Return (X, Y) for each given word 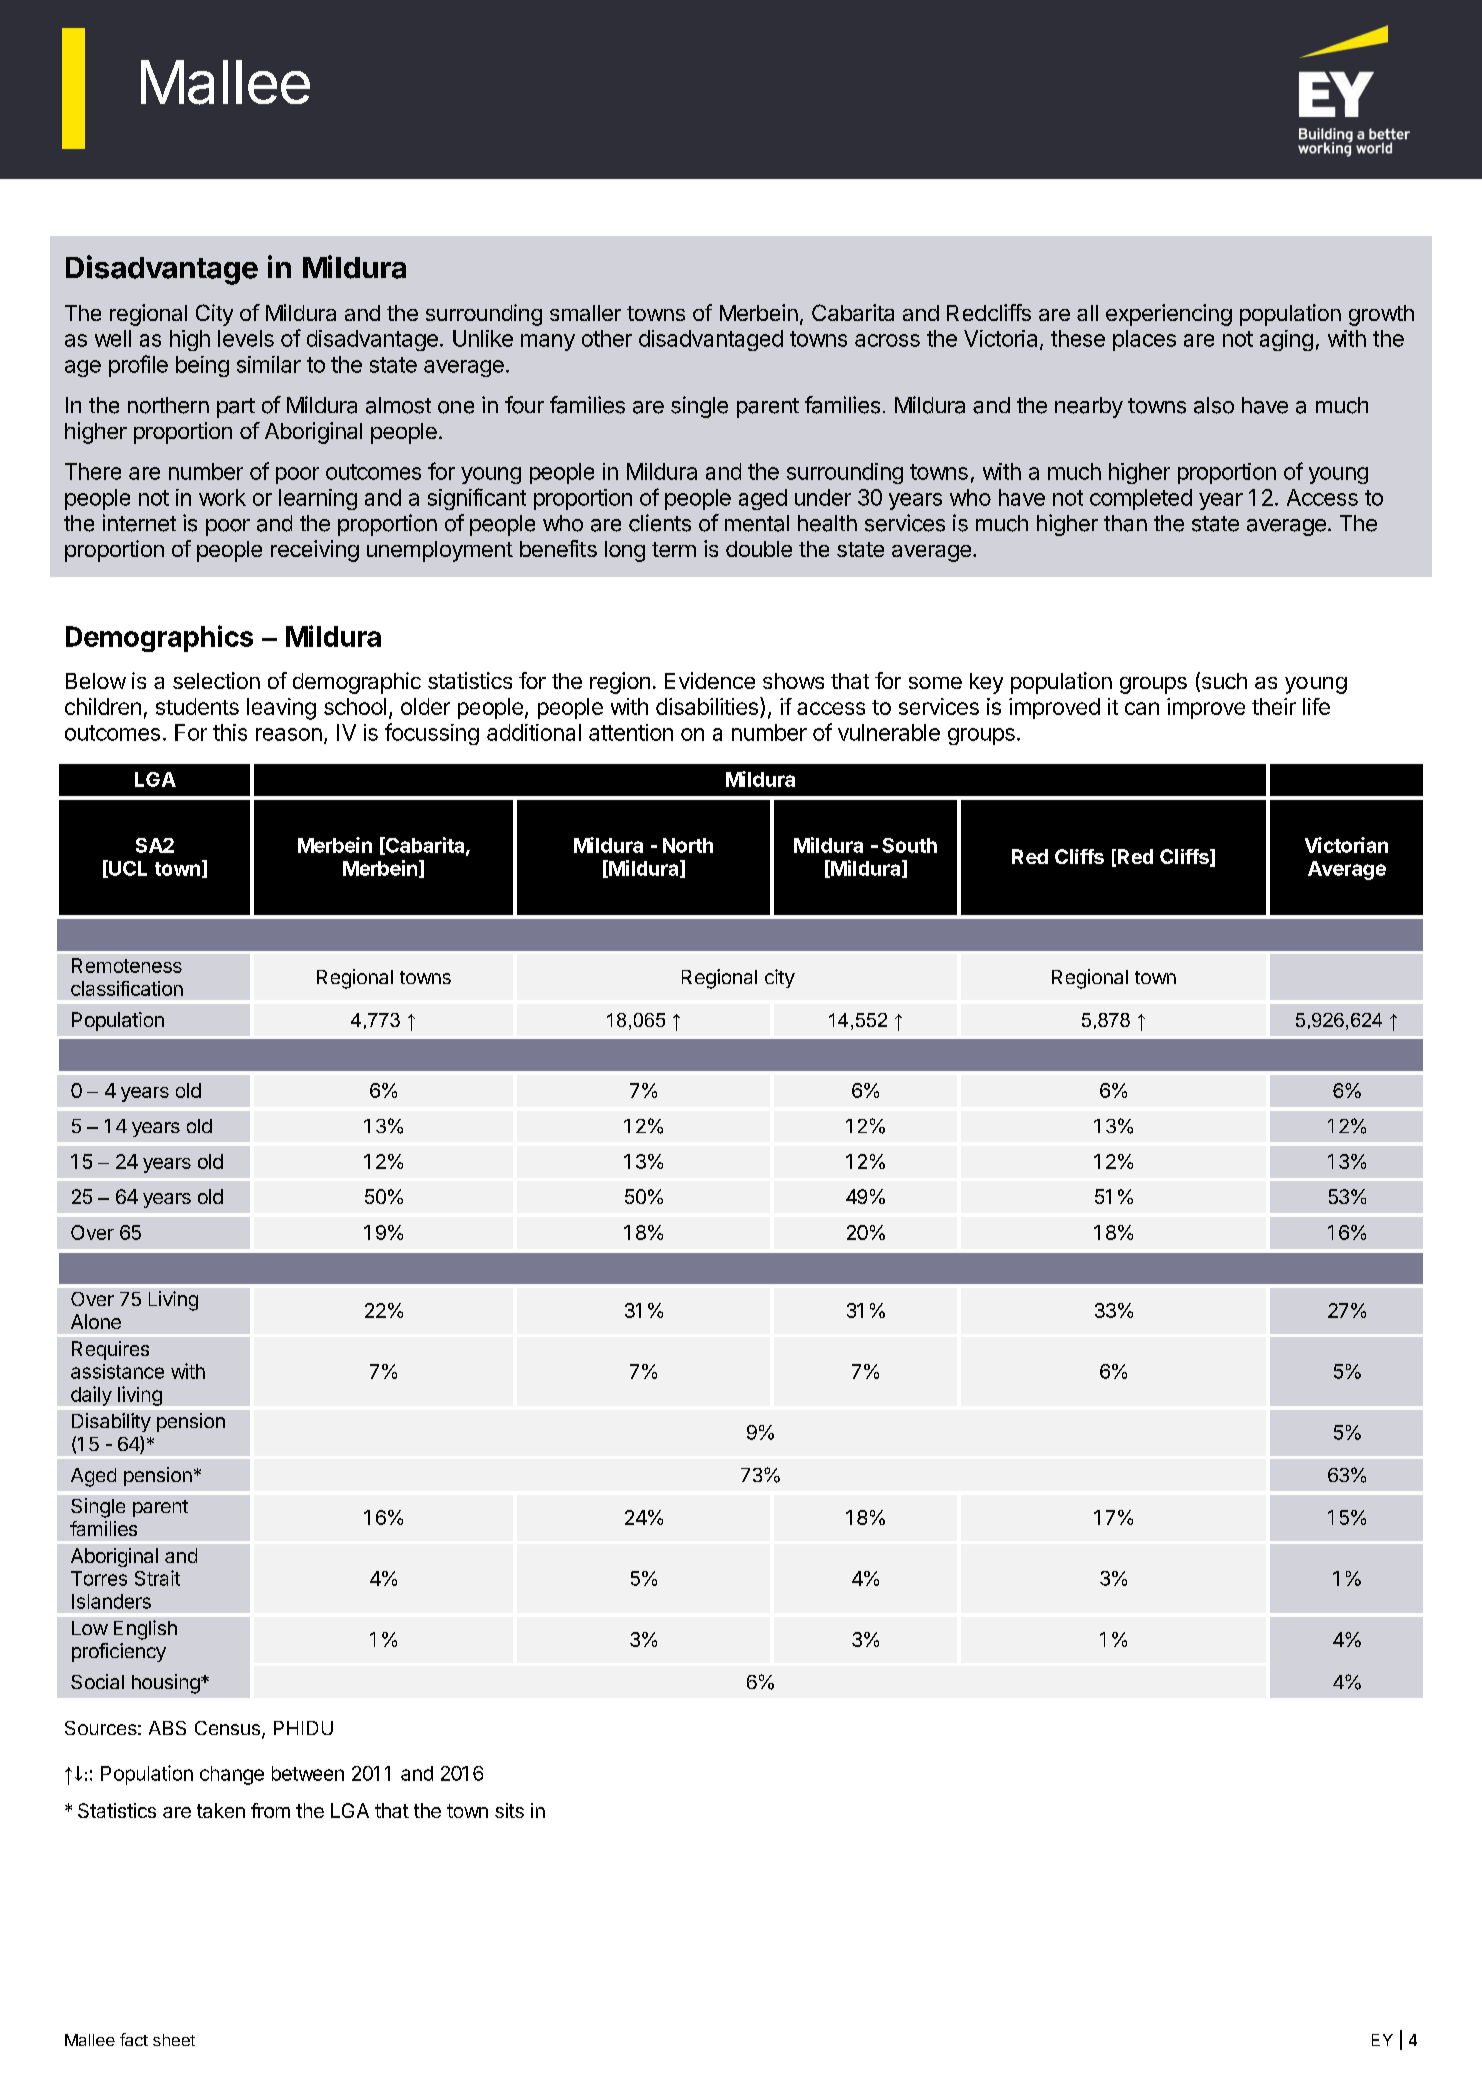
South (909, 845)
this (230, 732)
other (607, 338)
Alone (96, 1321)
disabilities (707, 706)
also (1214, 405)
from (270, 1810)
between (308, 1773)
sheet (174, 2040)
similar (269, 364)
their (1274, 706)
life (1316, 706)
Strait (157, 1578)
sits (509, 1810)
